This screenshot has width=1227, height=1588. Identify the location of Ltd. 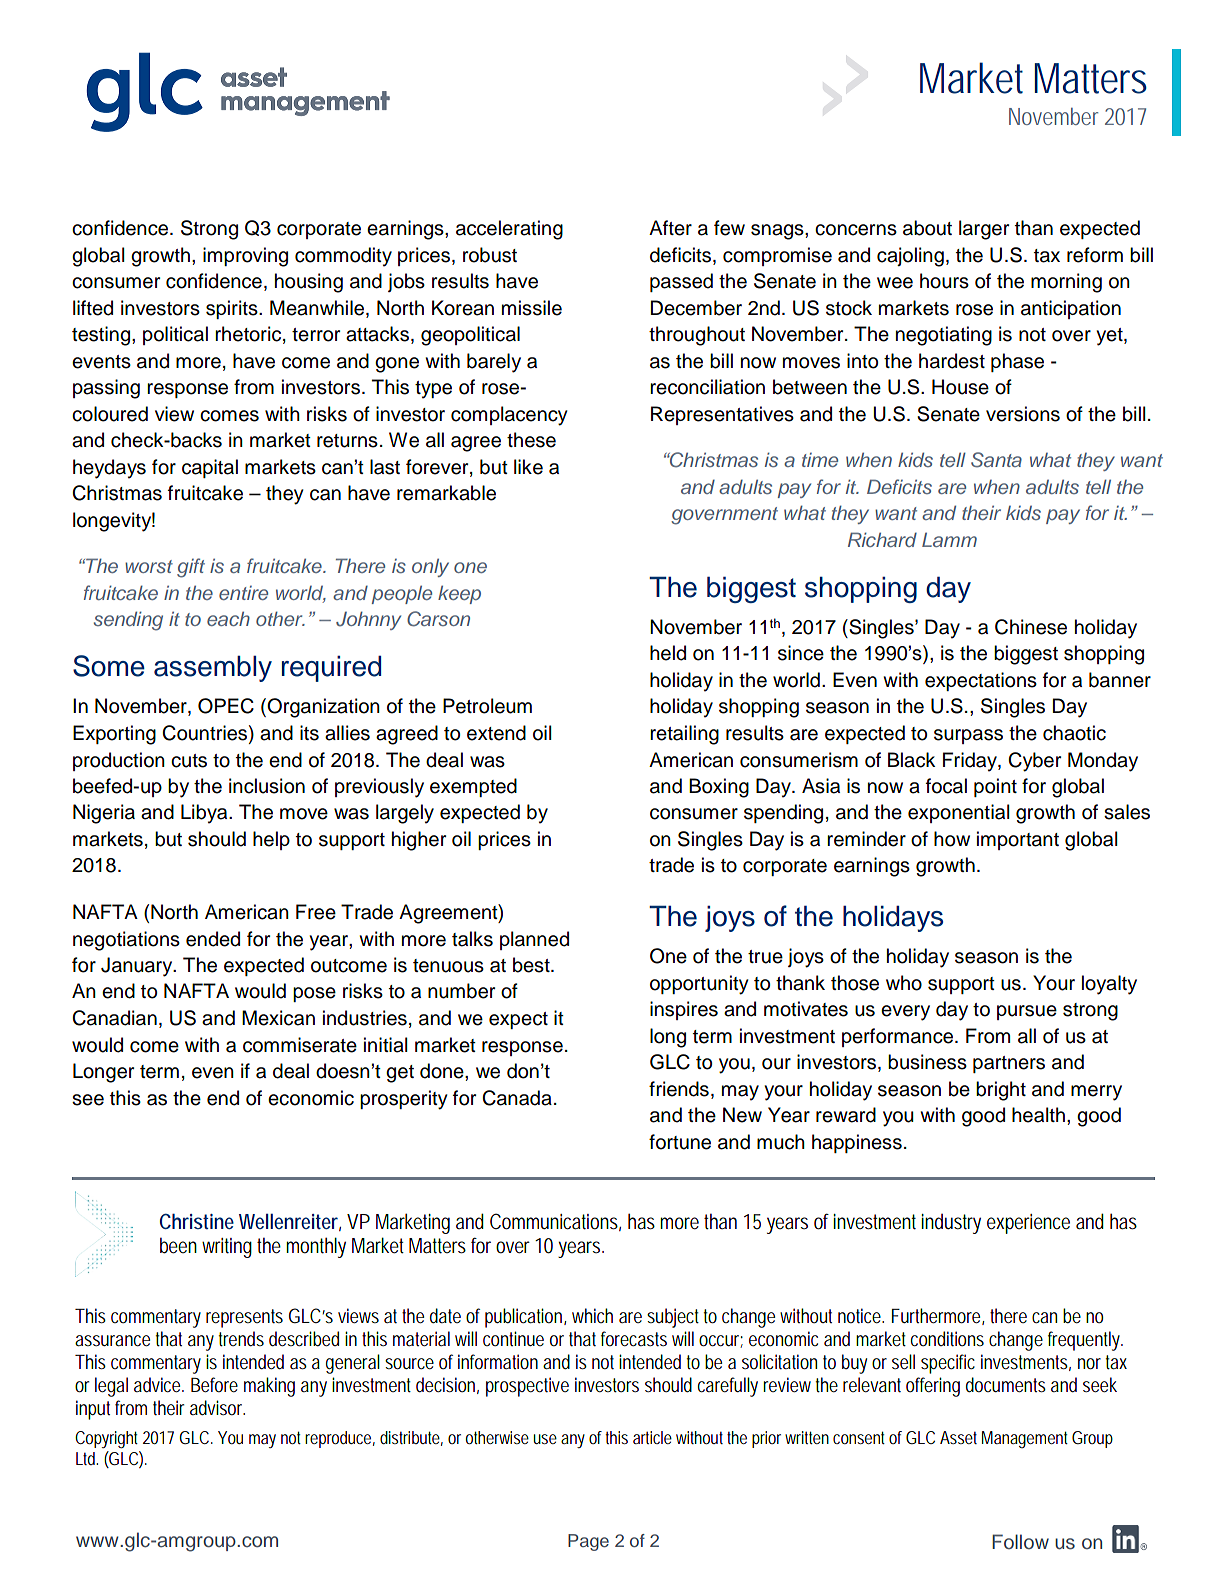
(87, 1458).
